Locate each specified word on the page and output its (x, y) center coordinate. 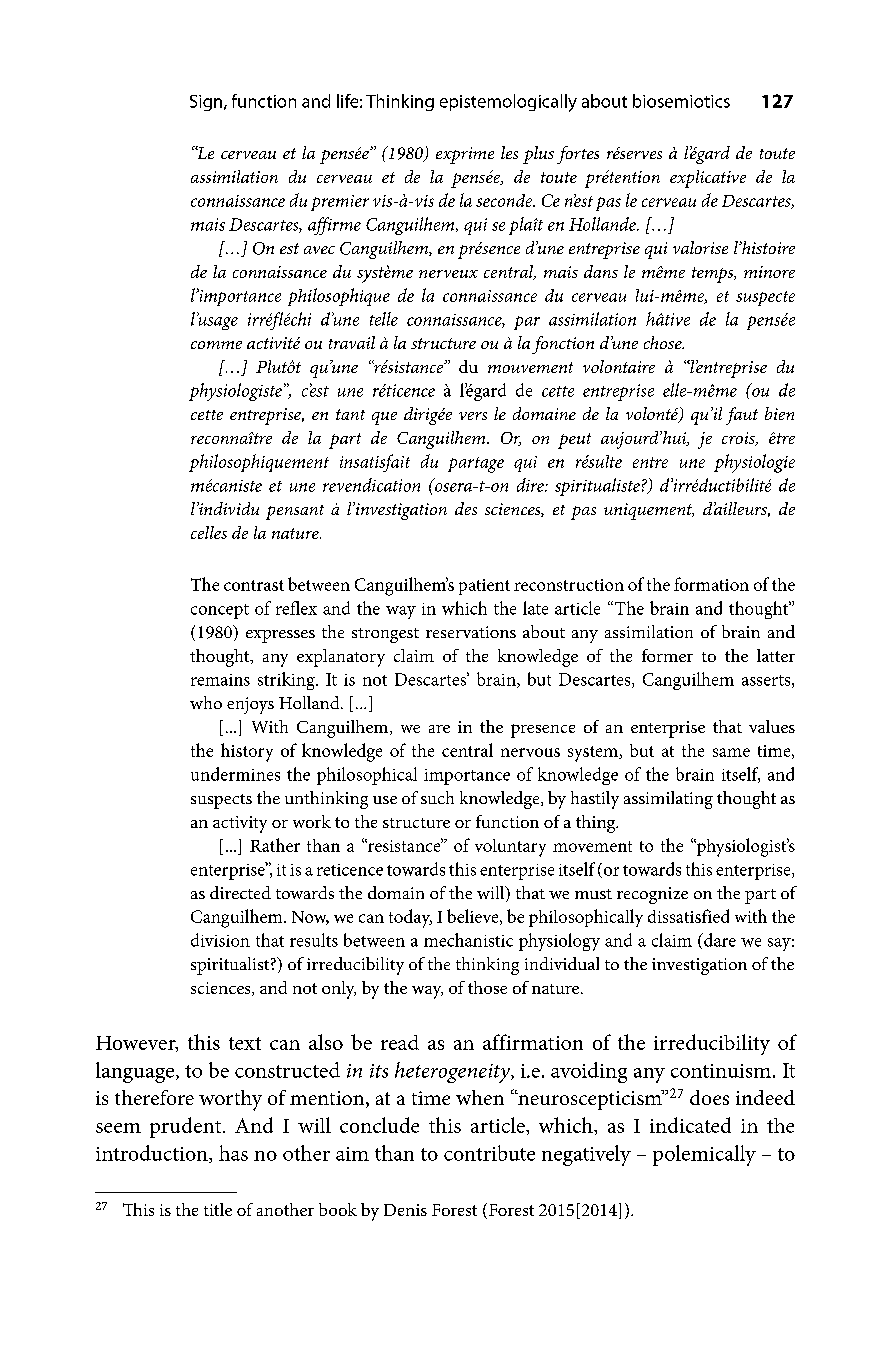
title (218, 1209)
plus (538, 155)
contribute (489, 1153)
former (667, 655)
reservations (471, 632)
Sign (207, 103)
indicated (690, 1125)
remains (220, 680)
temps (714, 275)
